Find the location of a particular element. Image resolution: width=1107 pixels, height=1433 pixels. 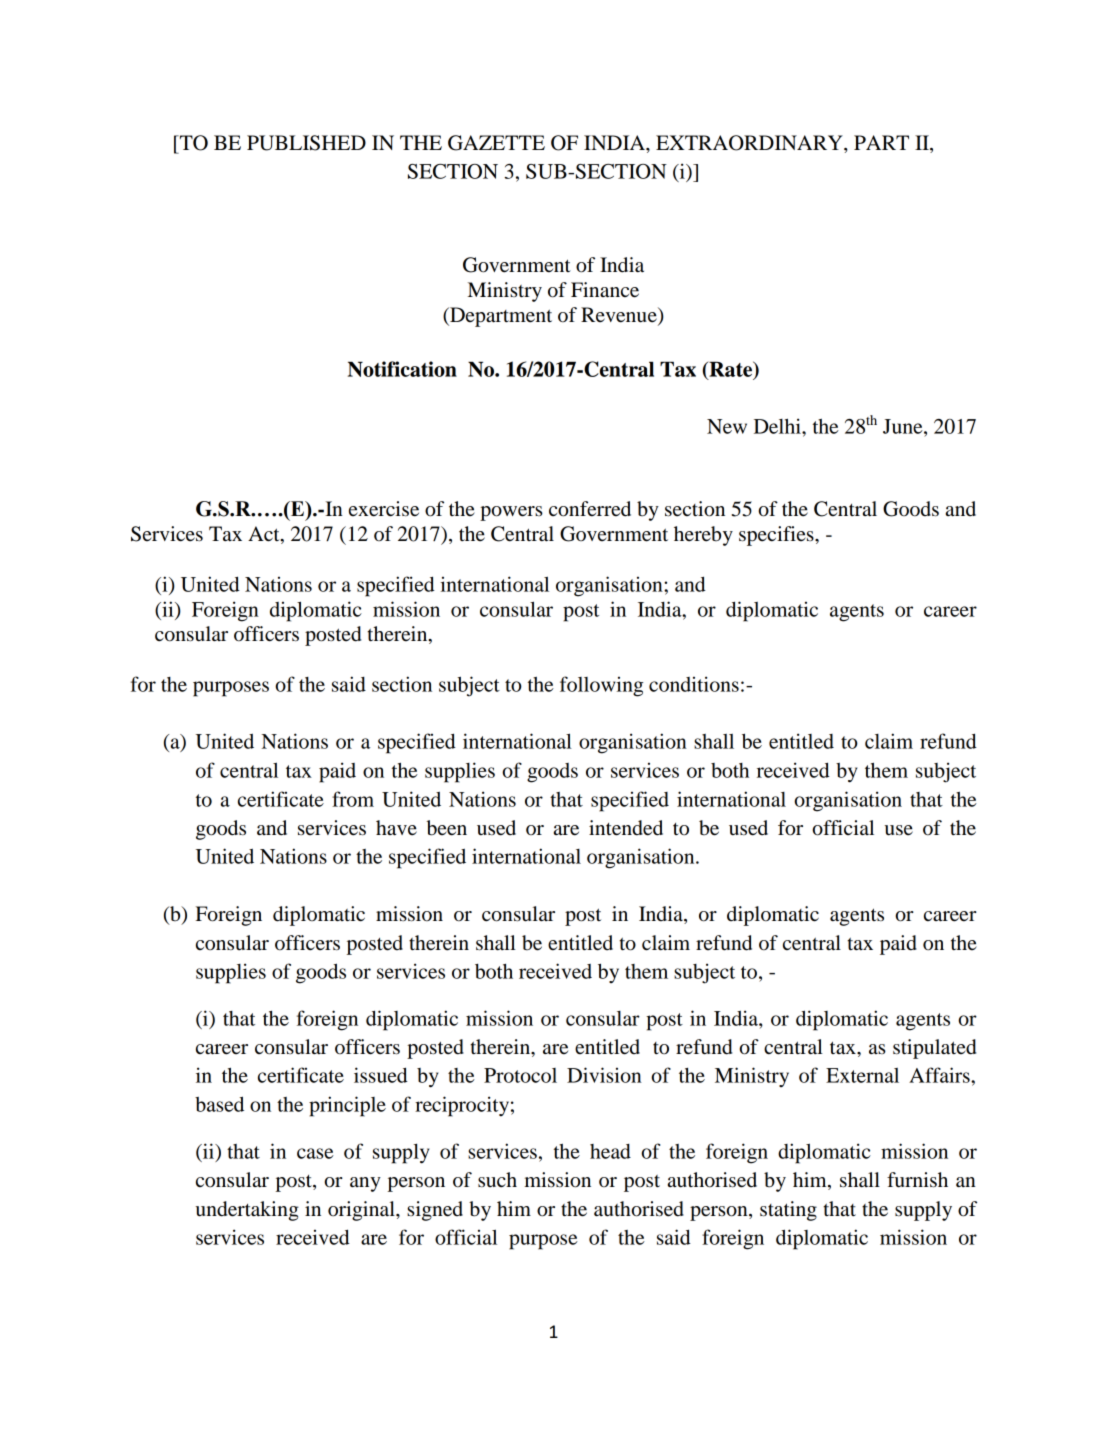

case is located at coordinates (315, 1153).
